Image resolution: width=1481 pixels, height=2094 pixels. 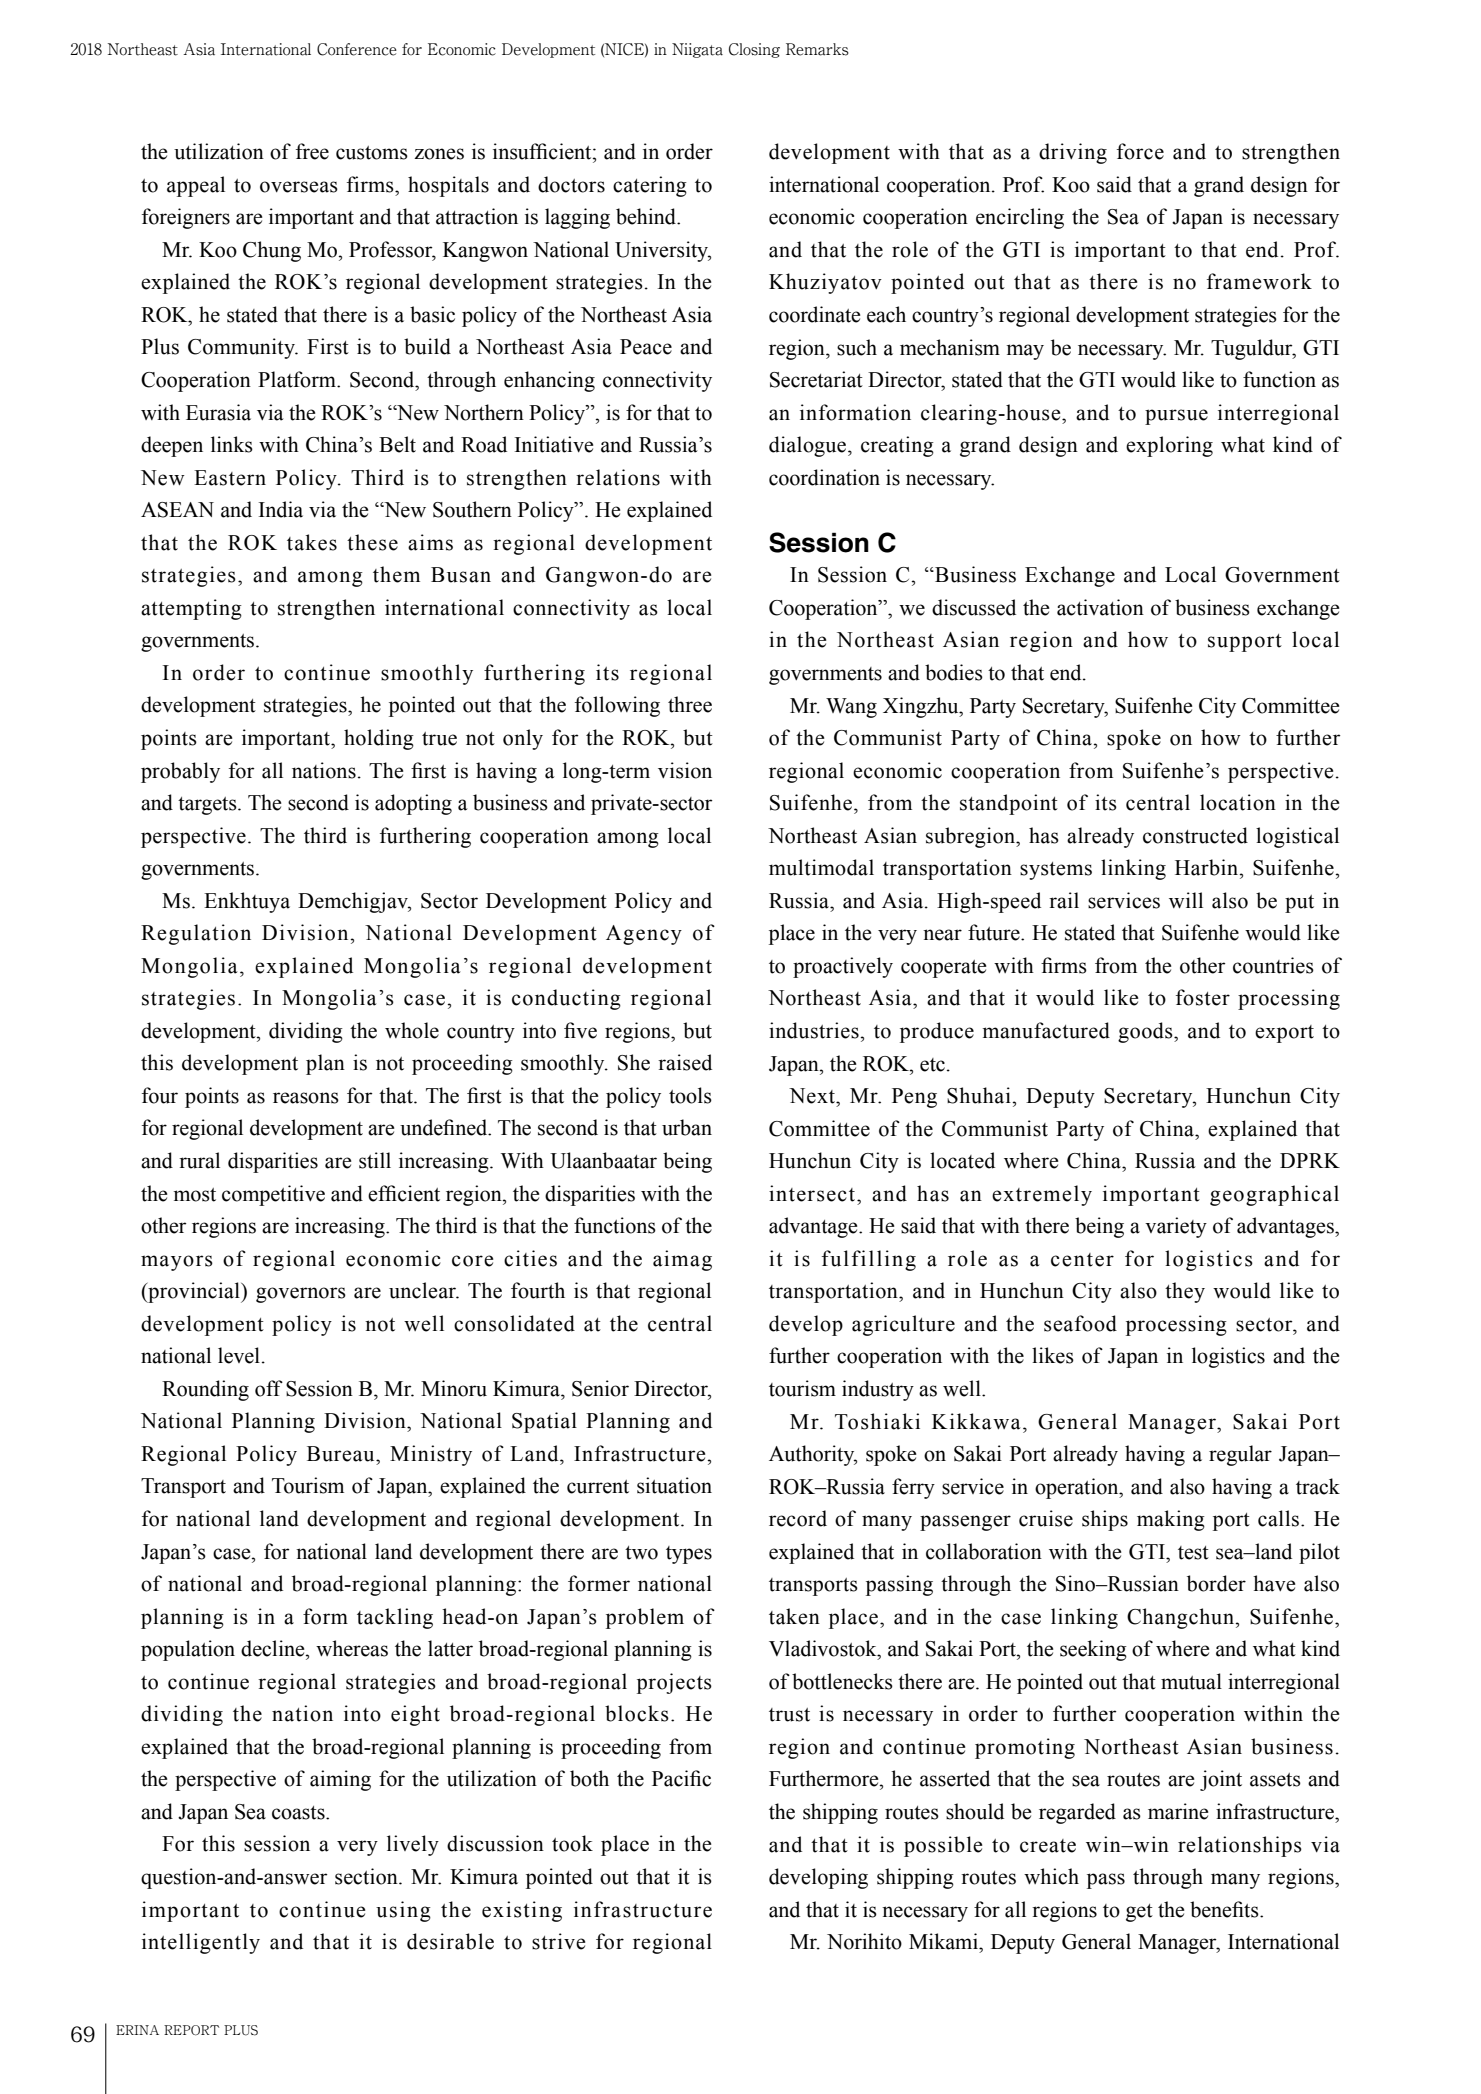 What do you see at coordinates (869, 1260) in the screenshot?
I see `fulfilling` at bounding box center [869, 1260].
